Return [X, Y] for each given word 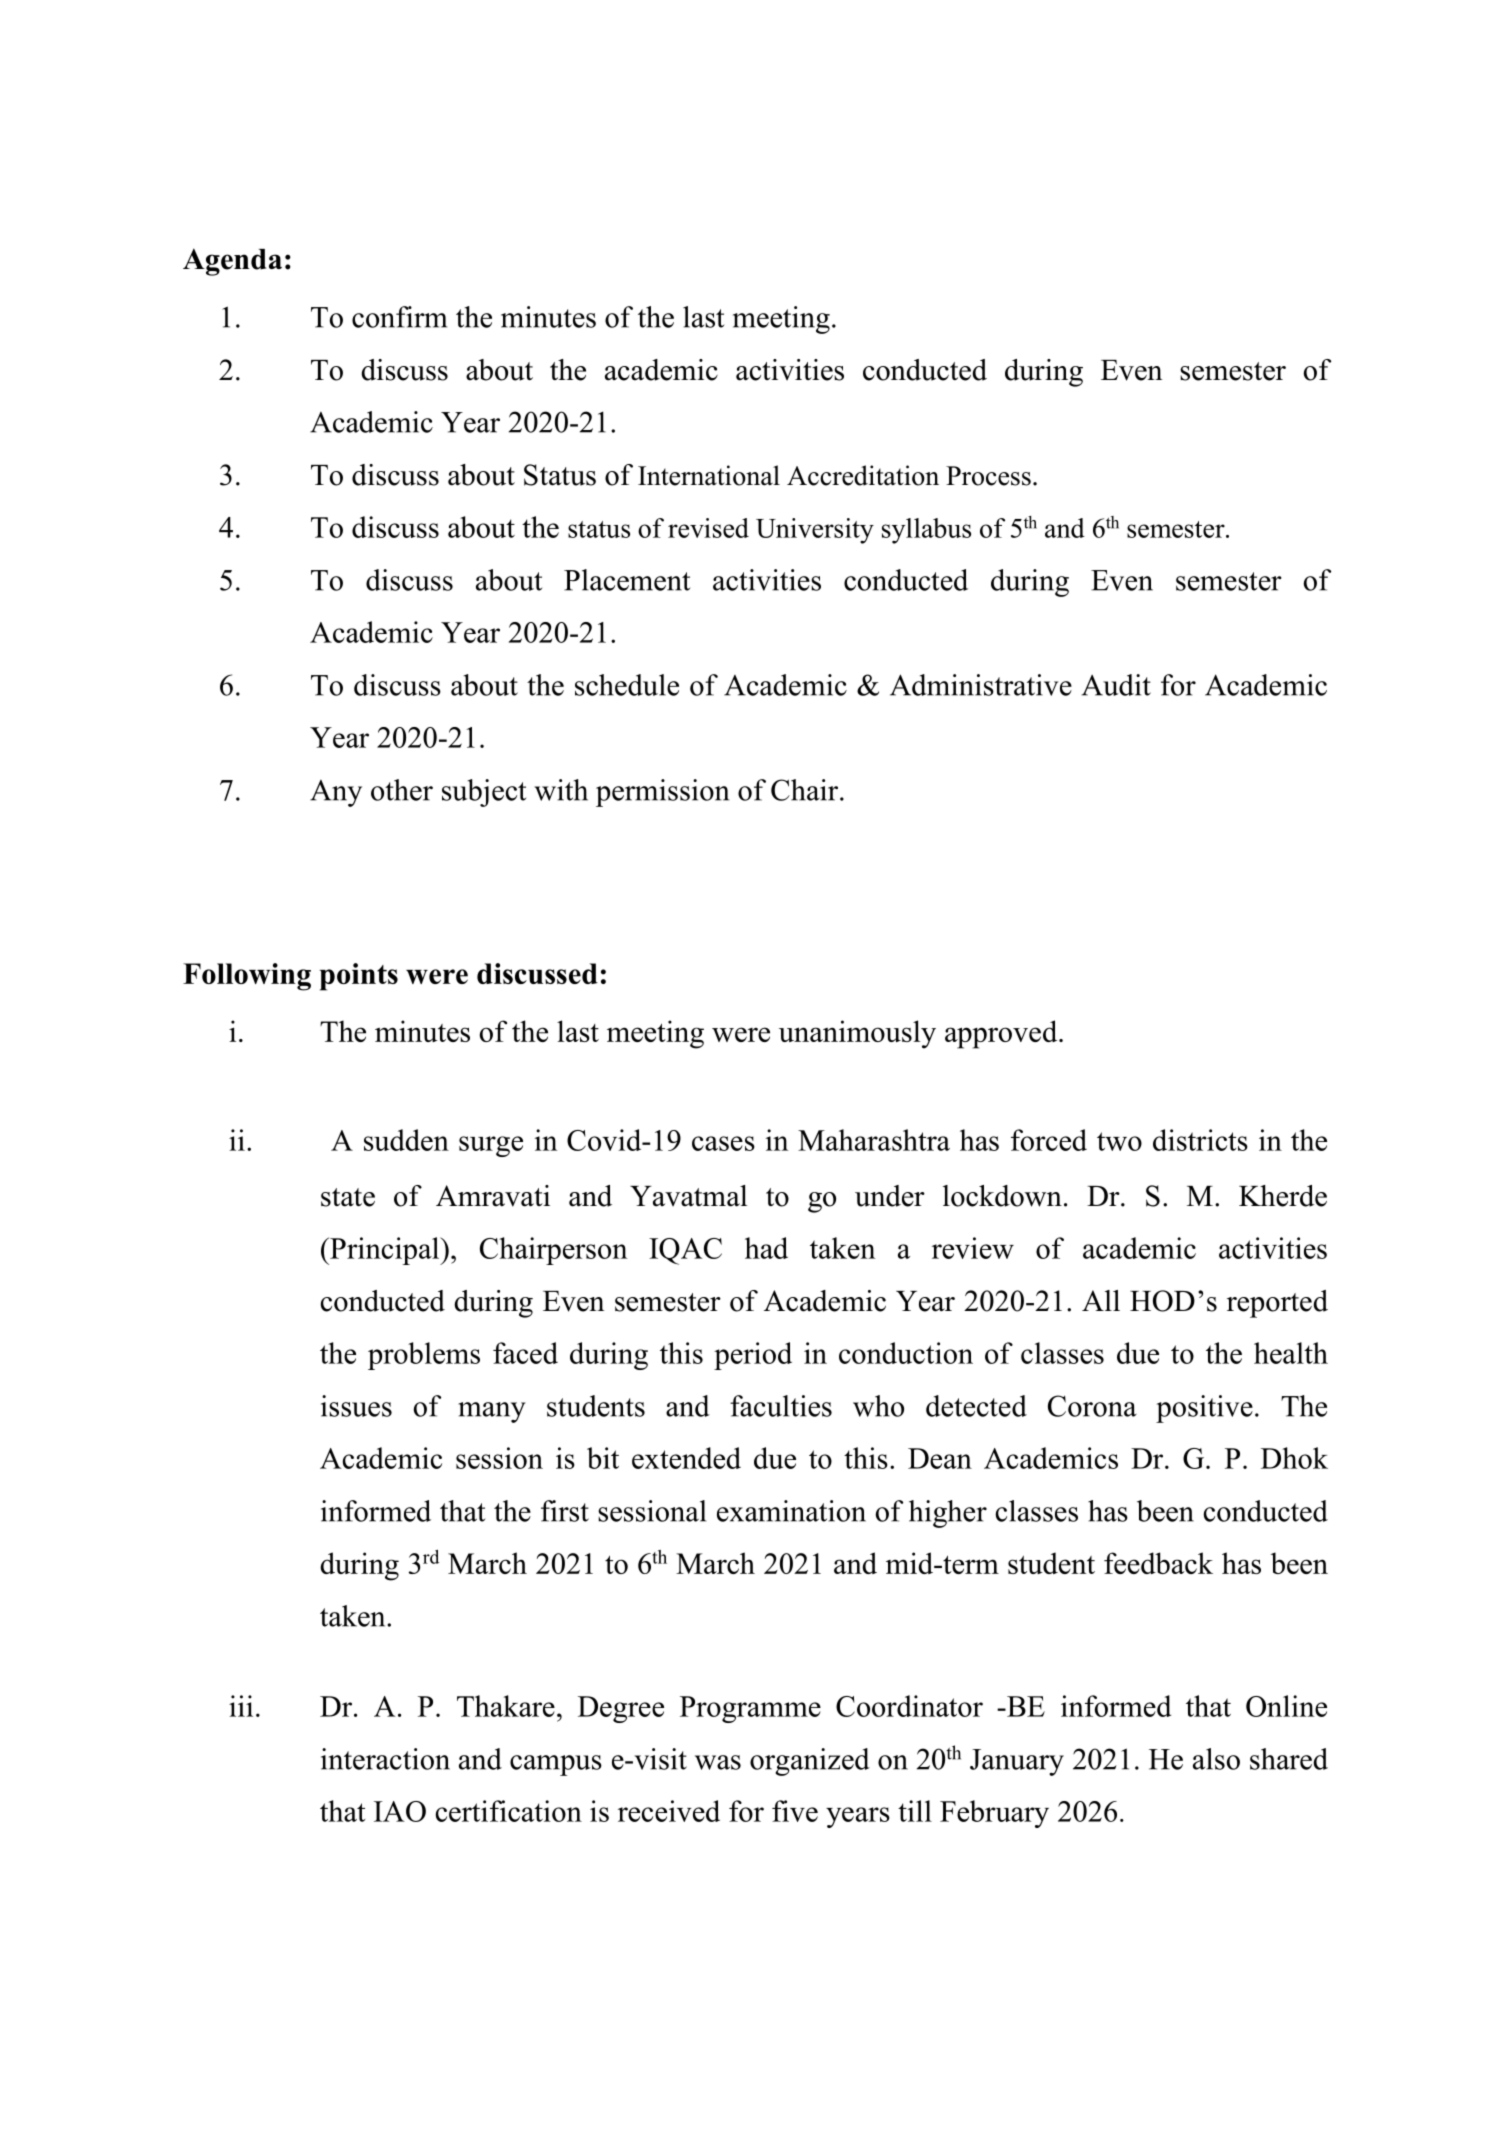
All [1101, 1300]
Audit [1116, 685]
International [709, 475]
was [718, 1762]
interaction [385, 1759]
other [402, 790]
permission [662, 793]
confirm [399, 317]
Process [988, 476]
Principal [385, 1251]
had [766, 1248]
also [1216, 1759]
